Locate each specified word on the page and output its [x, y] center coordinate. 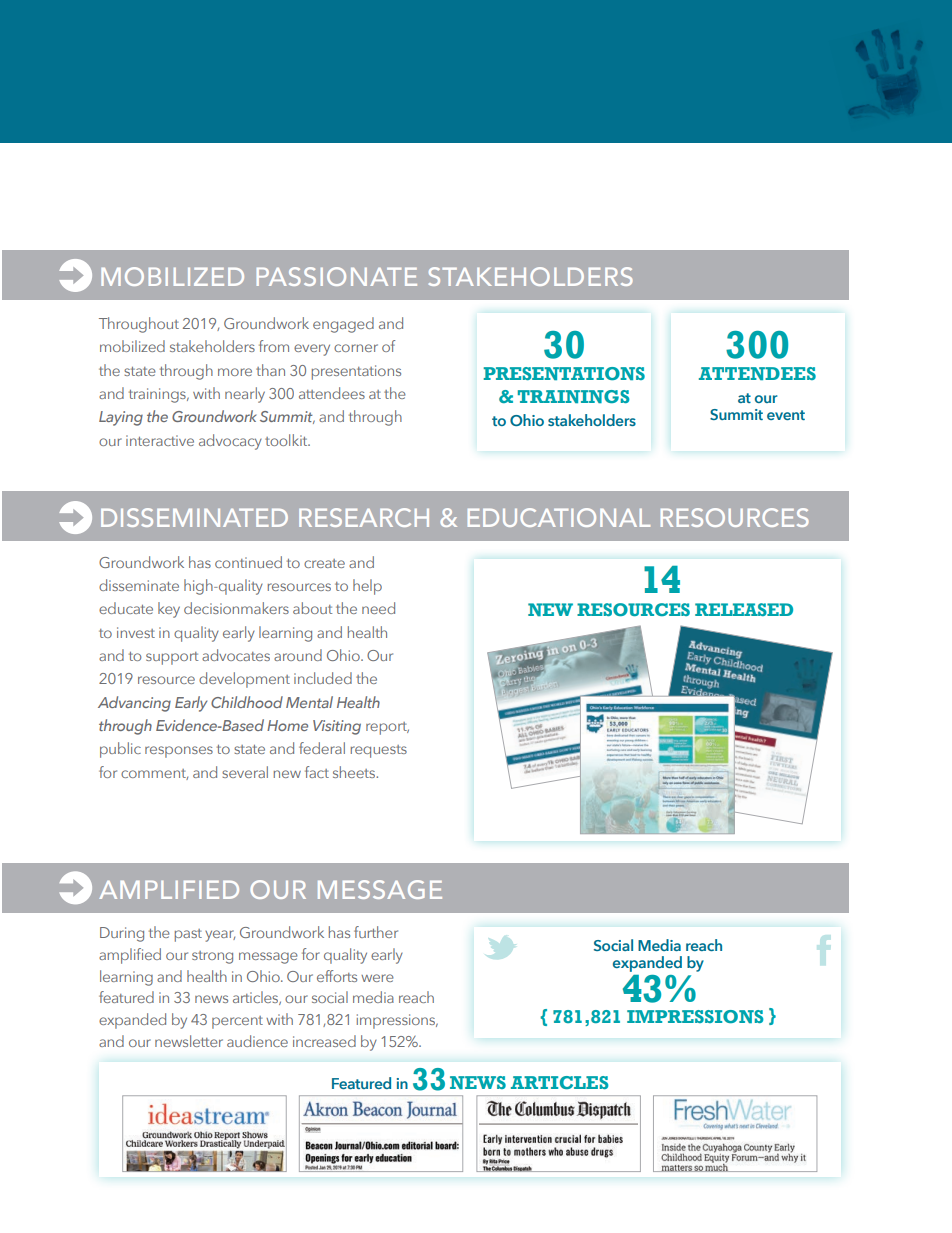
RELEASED [744, 609]
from [274, 346]
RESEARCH [364, 517]
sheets [355, 772]
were [377, 978]
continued [248, 562]
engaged [343, 325]
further [376, 932]
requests [379, 751]
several [245, 772]
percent [237, 1022]
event [786, 415]
